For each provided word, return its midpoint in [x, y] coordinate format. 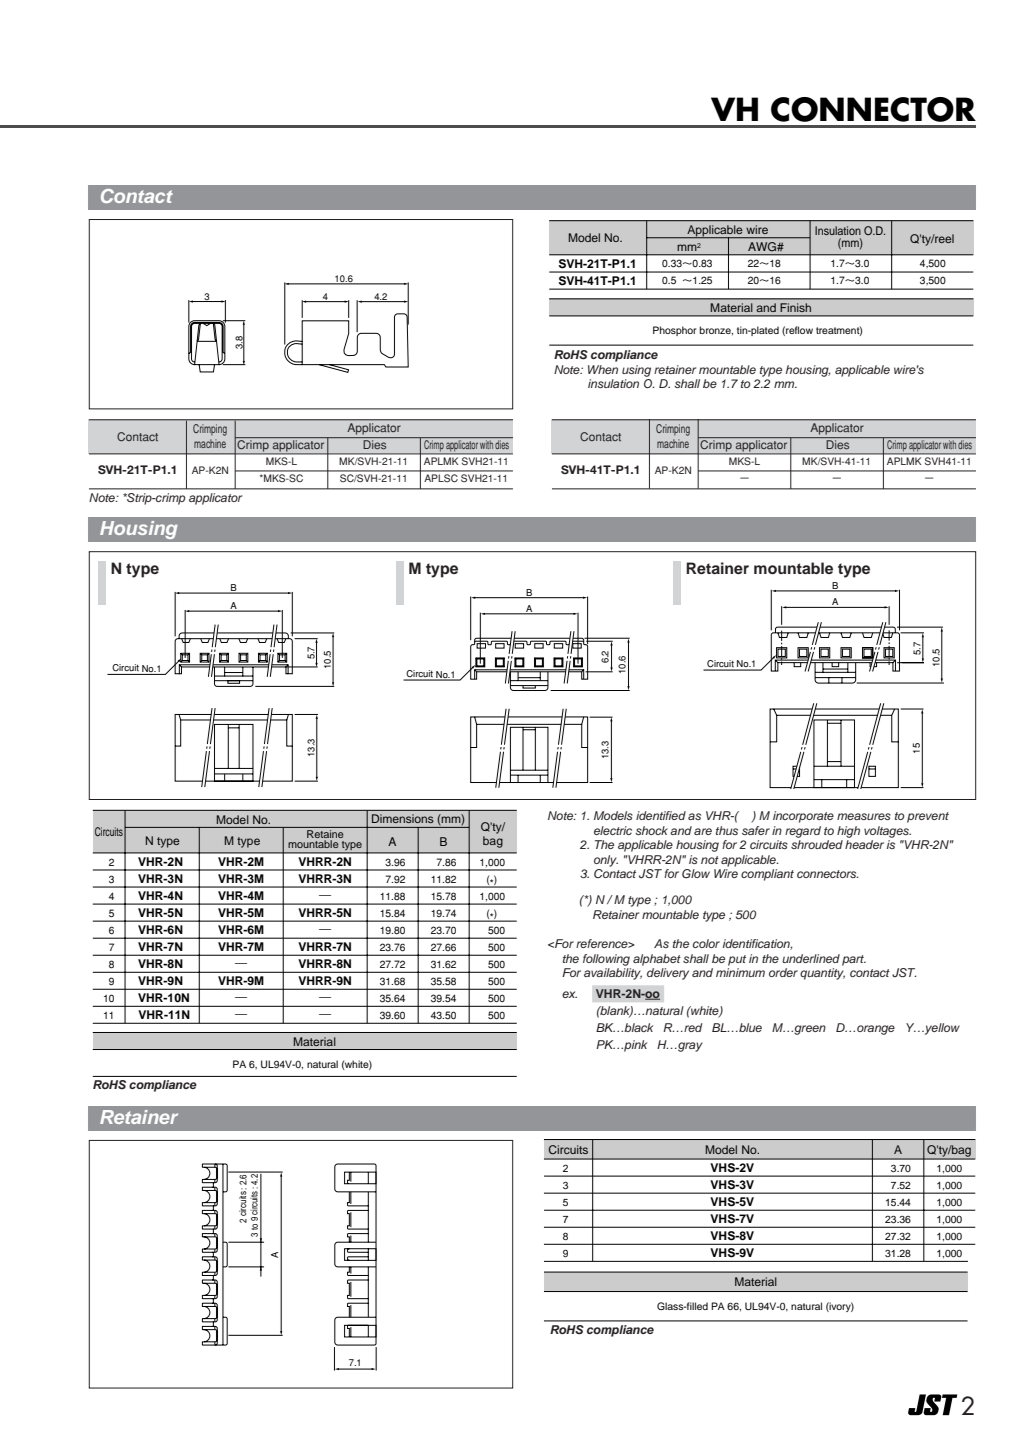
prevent [928, 817]
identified [661, 815]
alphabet [657, 960]
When [603, 369]
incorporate [803, 817]
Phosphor [675, 331]
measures [864, 816]
